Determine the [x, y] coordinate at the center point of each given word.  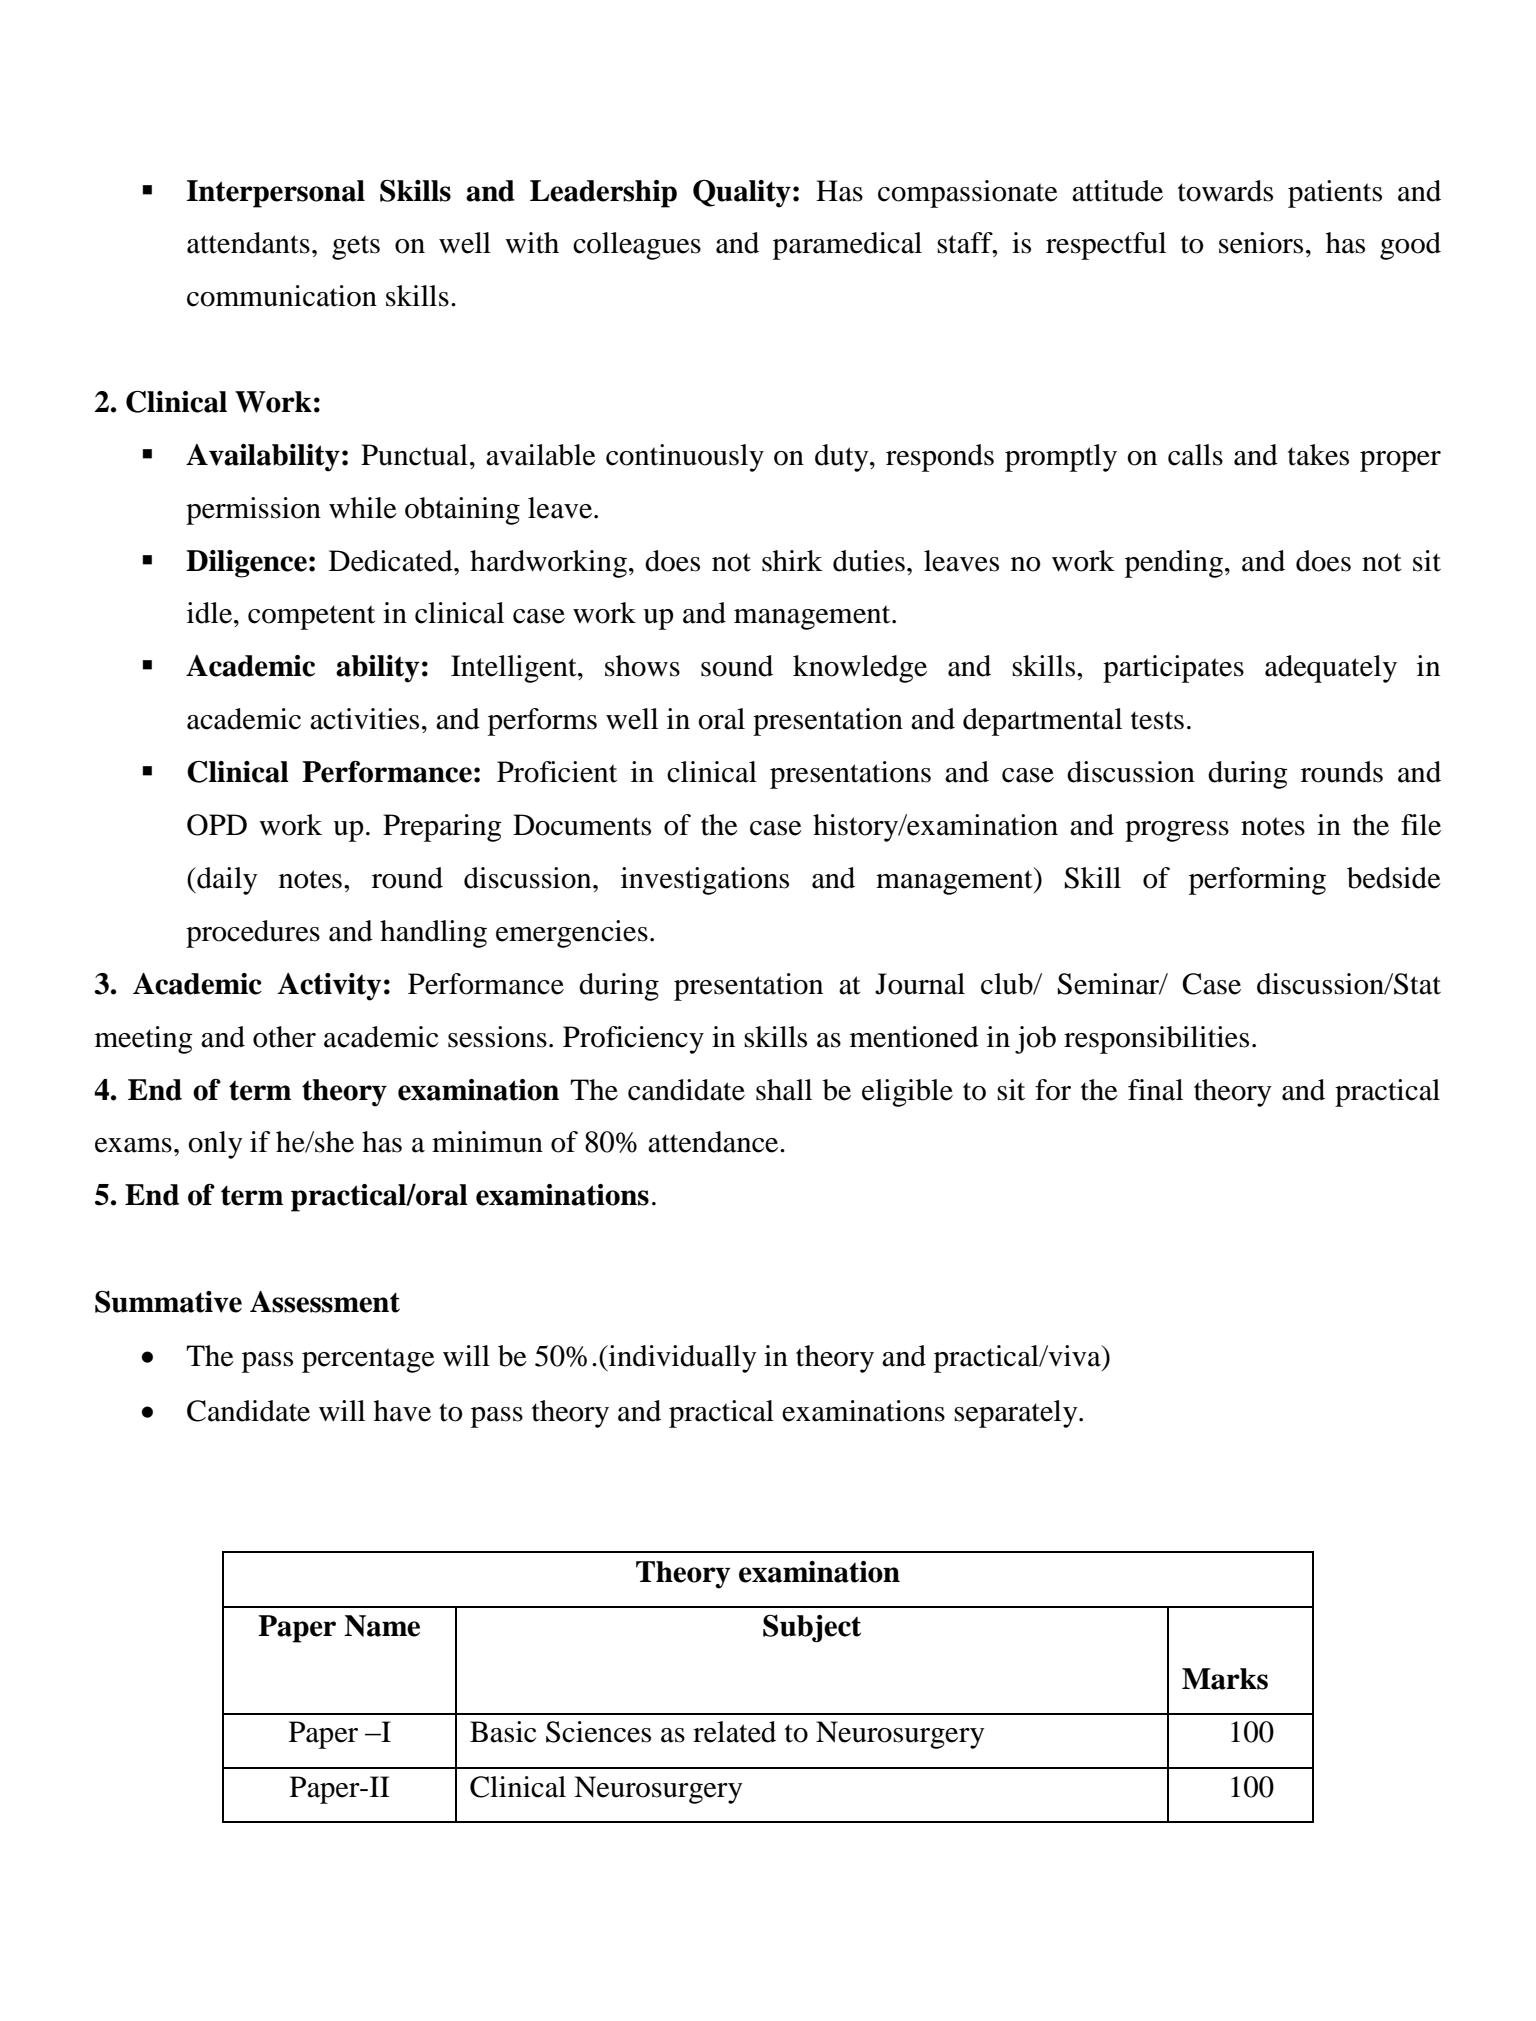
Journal [920, 984]
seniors [1261, 243]
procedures [253, 934]
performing [1257, 881]
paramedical [847, 246]
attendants [248, 243]
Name [382, 1626]
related [734, 1732]
